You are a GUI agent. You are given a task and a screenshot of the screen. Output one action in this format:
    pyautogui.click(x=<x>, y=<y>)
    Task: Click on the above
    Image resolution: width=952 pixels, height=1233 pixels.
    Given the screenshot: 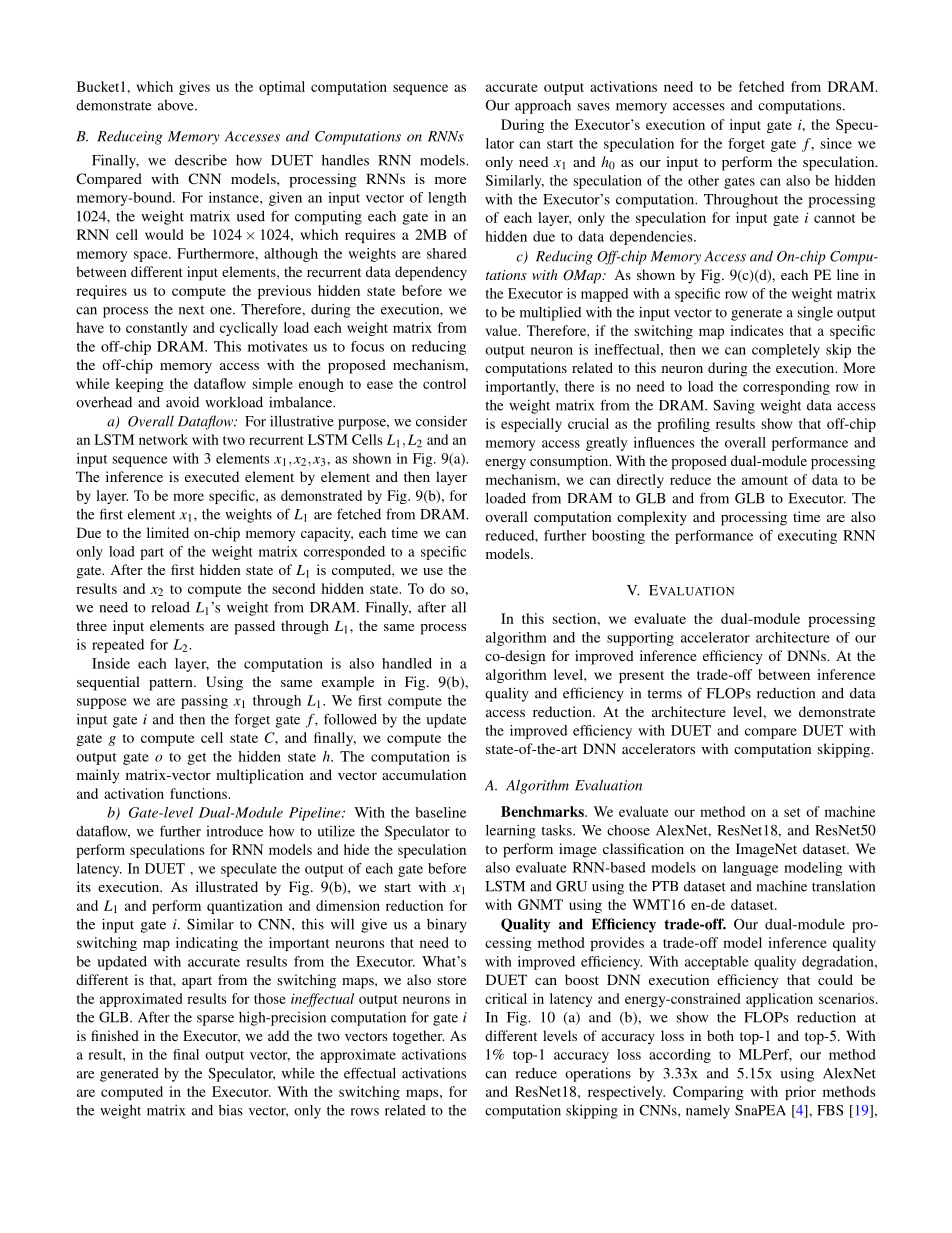 What is the action you would take?
    pyautogui.click(x=177, y=105)
